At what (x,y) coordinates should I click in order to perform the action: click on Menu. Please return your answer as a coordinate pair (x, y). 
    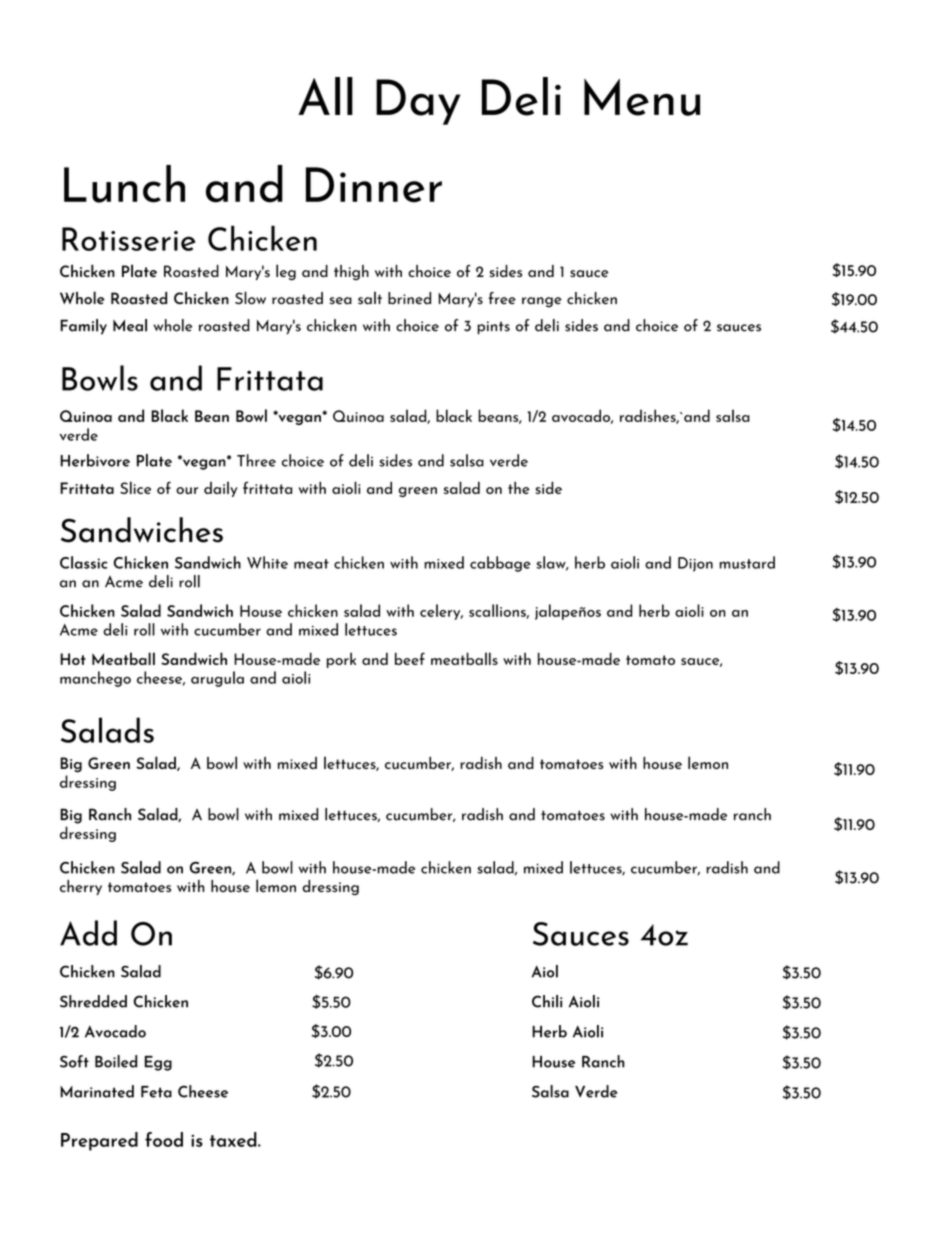
    Looking at the image, I should click on (642, 97).
